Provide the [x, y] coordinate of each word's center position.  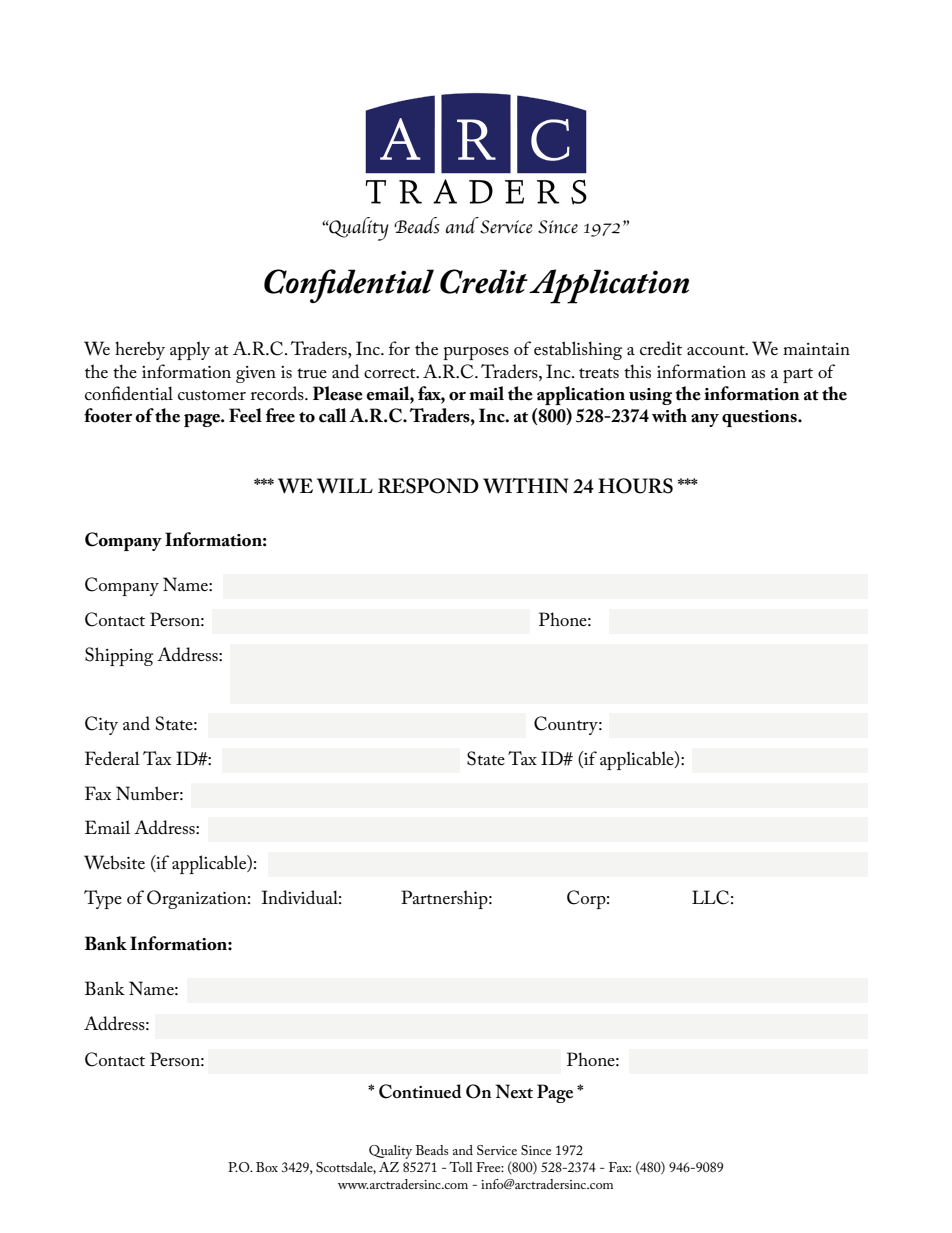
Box [267, 1167]
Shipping [119, 656]
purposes [476, 353]
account [717, 350]
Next [514, 1091]
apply [190, 350]
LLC [710, 897]
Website [114, 862]
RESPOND [428, 486]
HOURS [635, 486]
